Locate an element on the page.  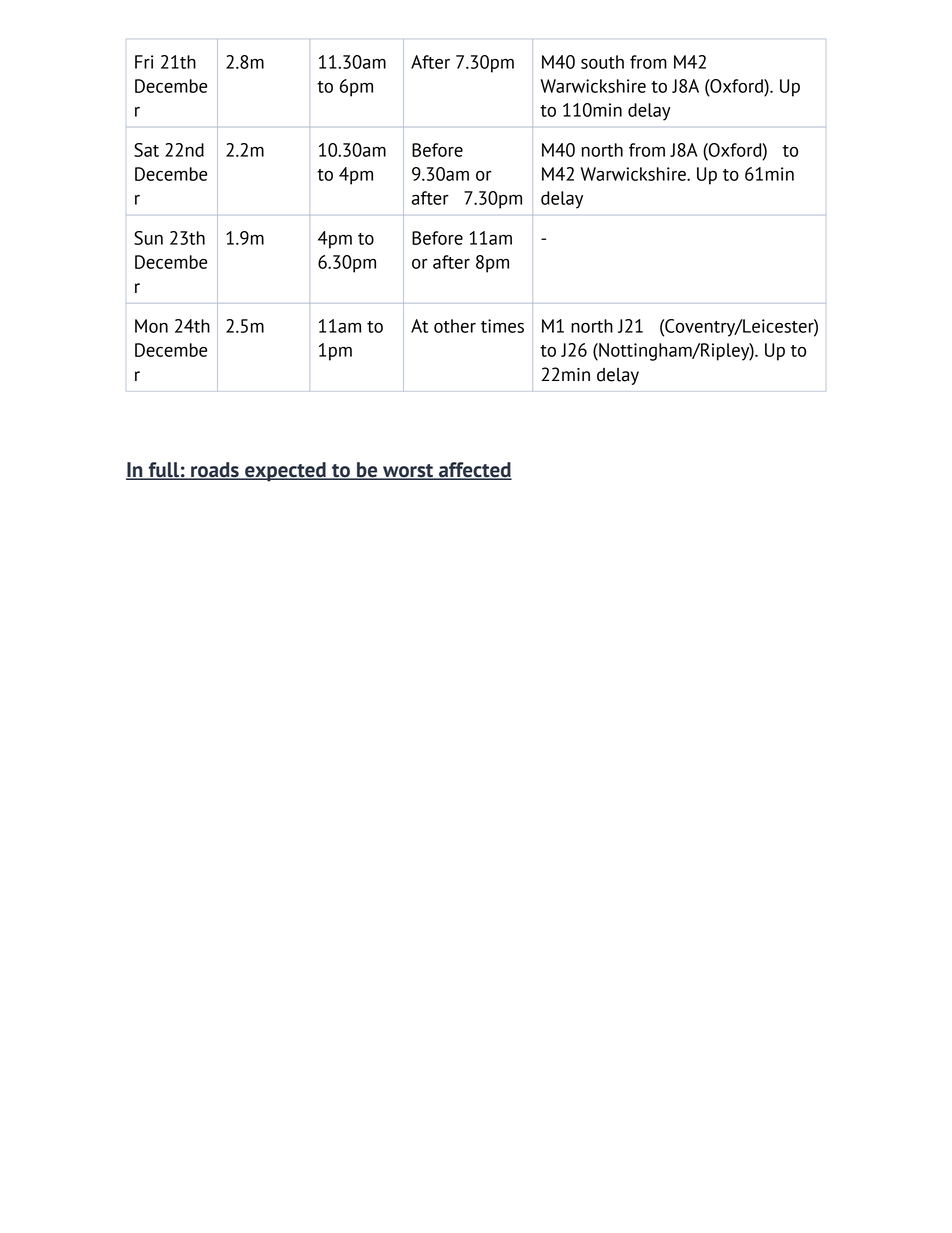
Mon is located at coordinates (151, 326).
